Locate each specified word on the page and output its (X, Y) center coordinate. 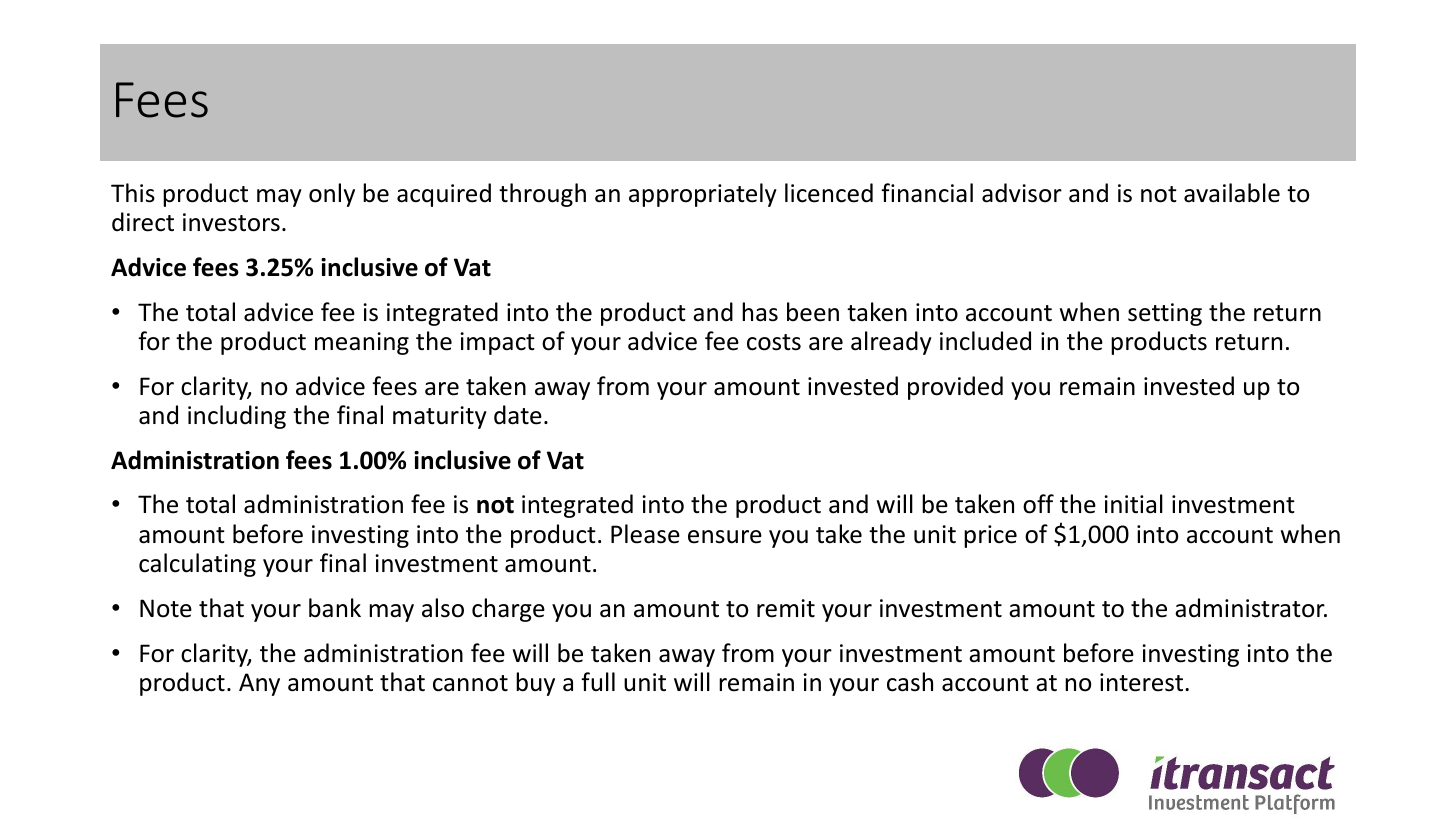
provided (955, 388)
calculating (197, 565)
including (237, 417)
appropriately (703, 195)
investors (231, 222)
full (598, 682)
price (990, 536)
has (760, 312)
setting (1165, 314)
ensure (725, 537)
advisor (1022, 193)
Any (259, 684)
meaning (362, 343)
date (518, 415)
